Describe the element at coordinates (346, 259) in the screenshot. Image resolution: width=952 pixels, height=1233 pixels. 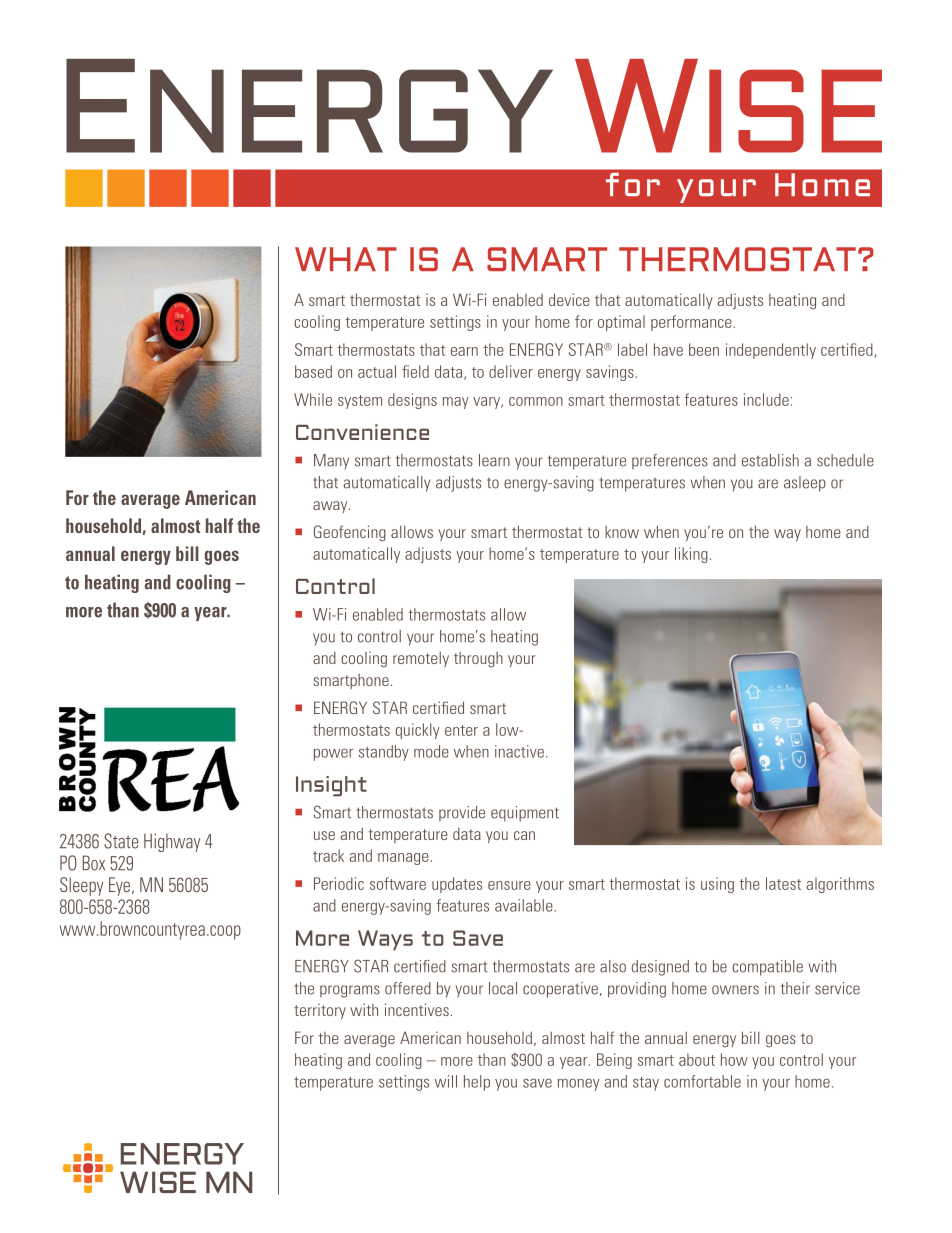
I see `WHAT` at that location.
